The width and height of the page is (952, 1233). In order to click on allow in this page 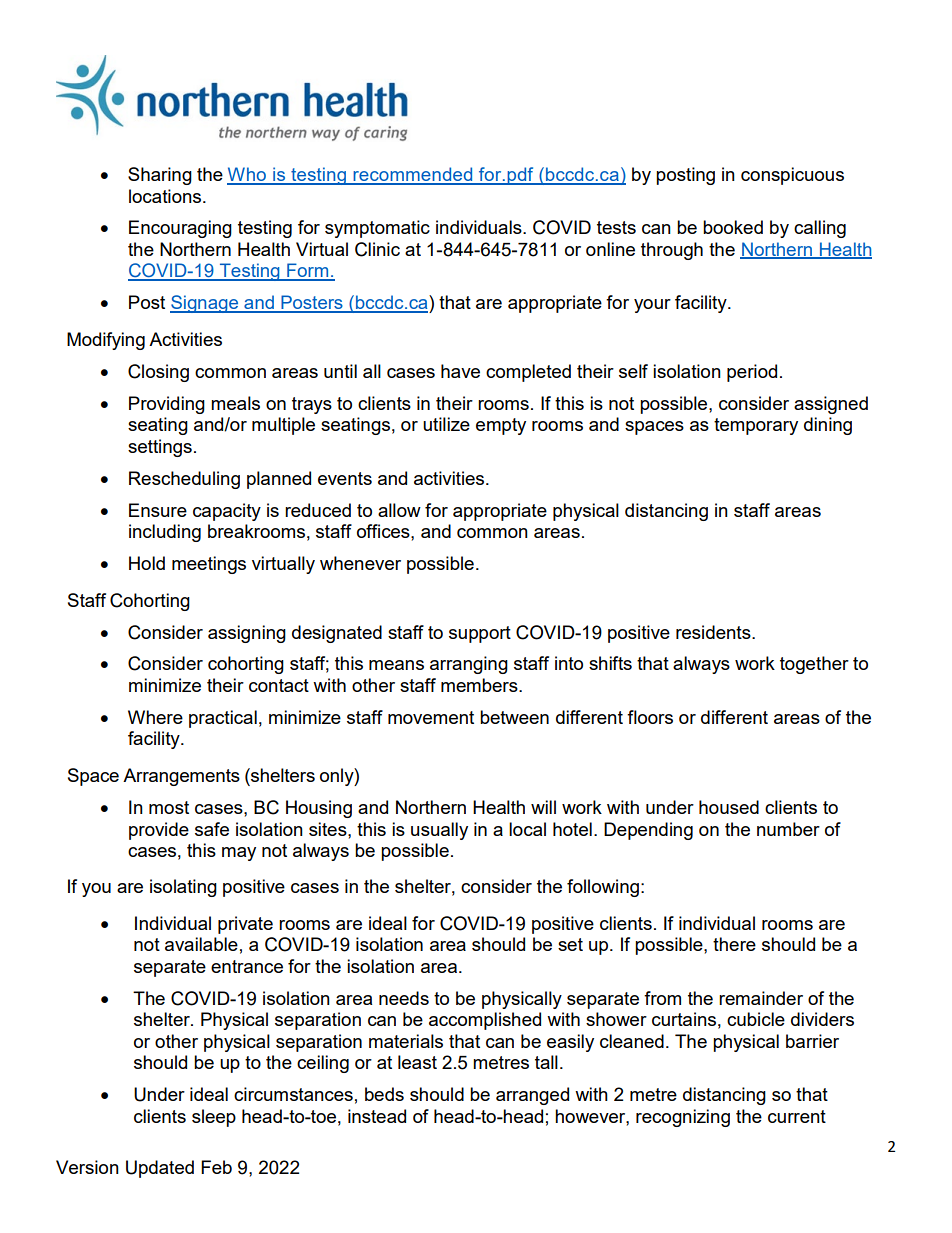, I will do `click(399, 510)`.
